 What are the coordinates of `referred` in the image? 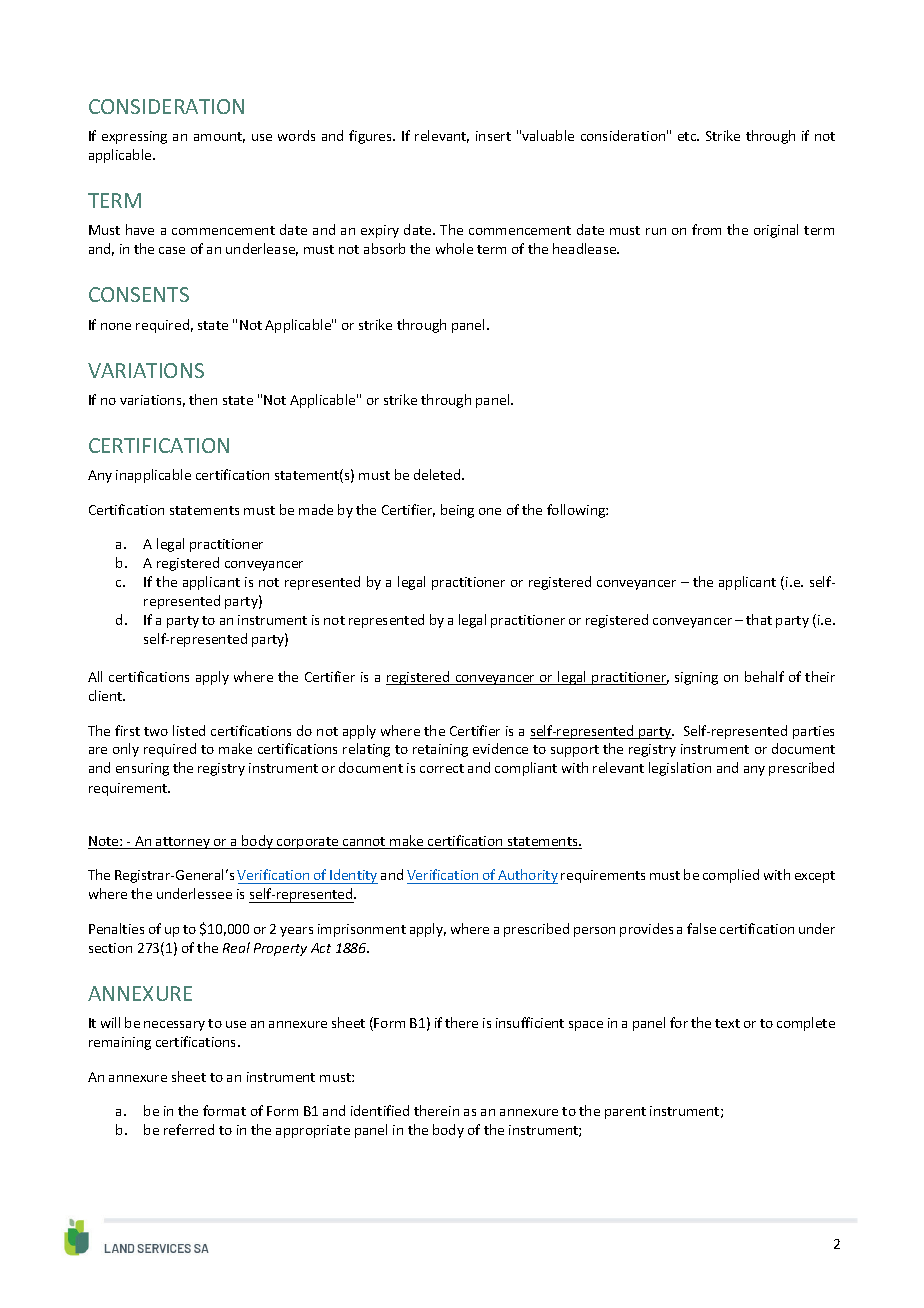 It's located at (189, 1129).
